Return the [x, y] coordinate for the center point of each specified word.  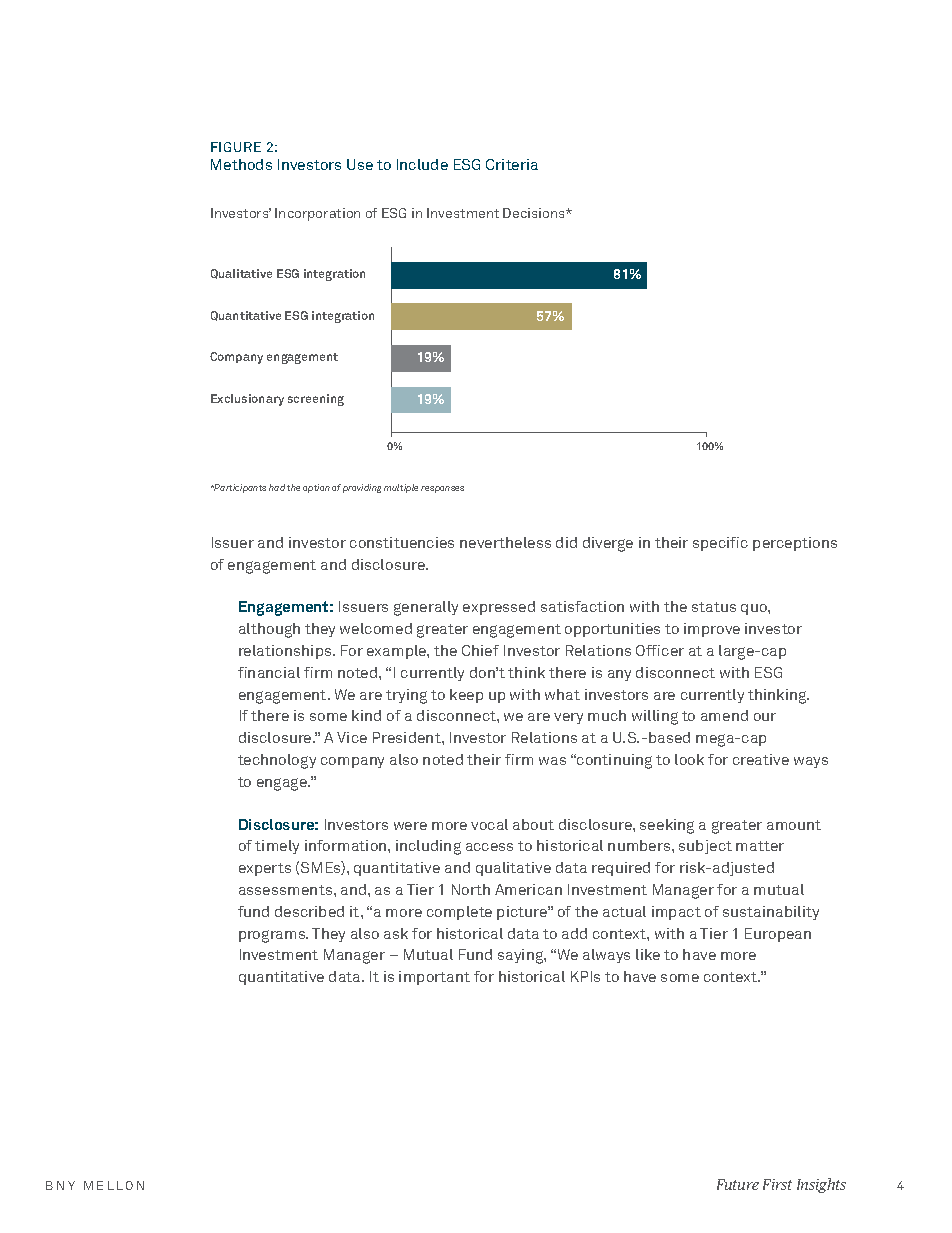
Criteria [512, 164]
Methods [241, 164]
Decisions [535, 213]
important [434, 978]
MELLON [114, 1185]
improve [712, 630]
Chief [480, 650]
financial [269, 672]
